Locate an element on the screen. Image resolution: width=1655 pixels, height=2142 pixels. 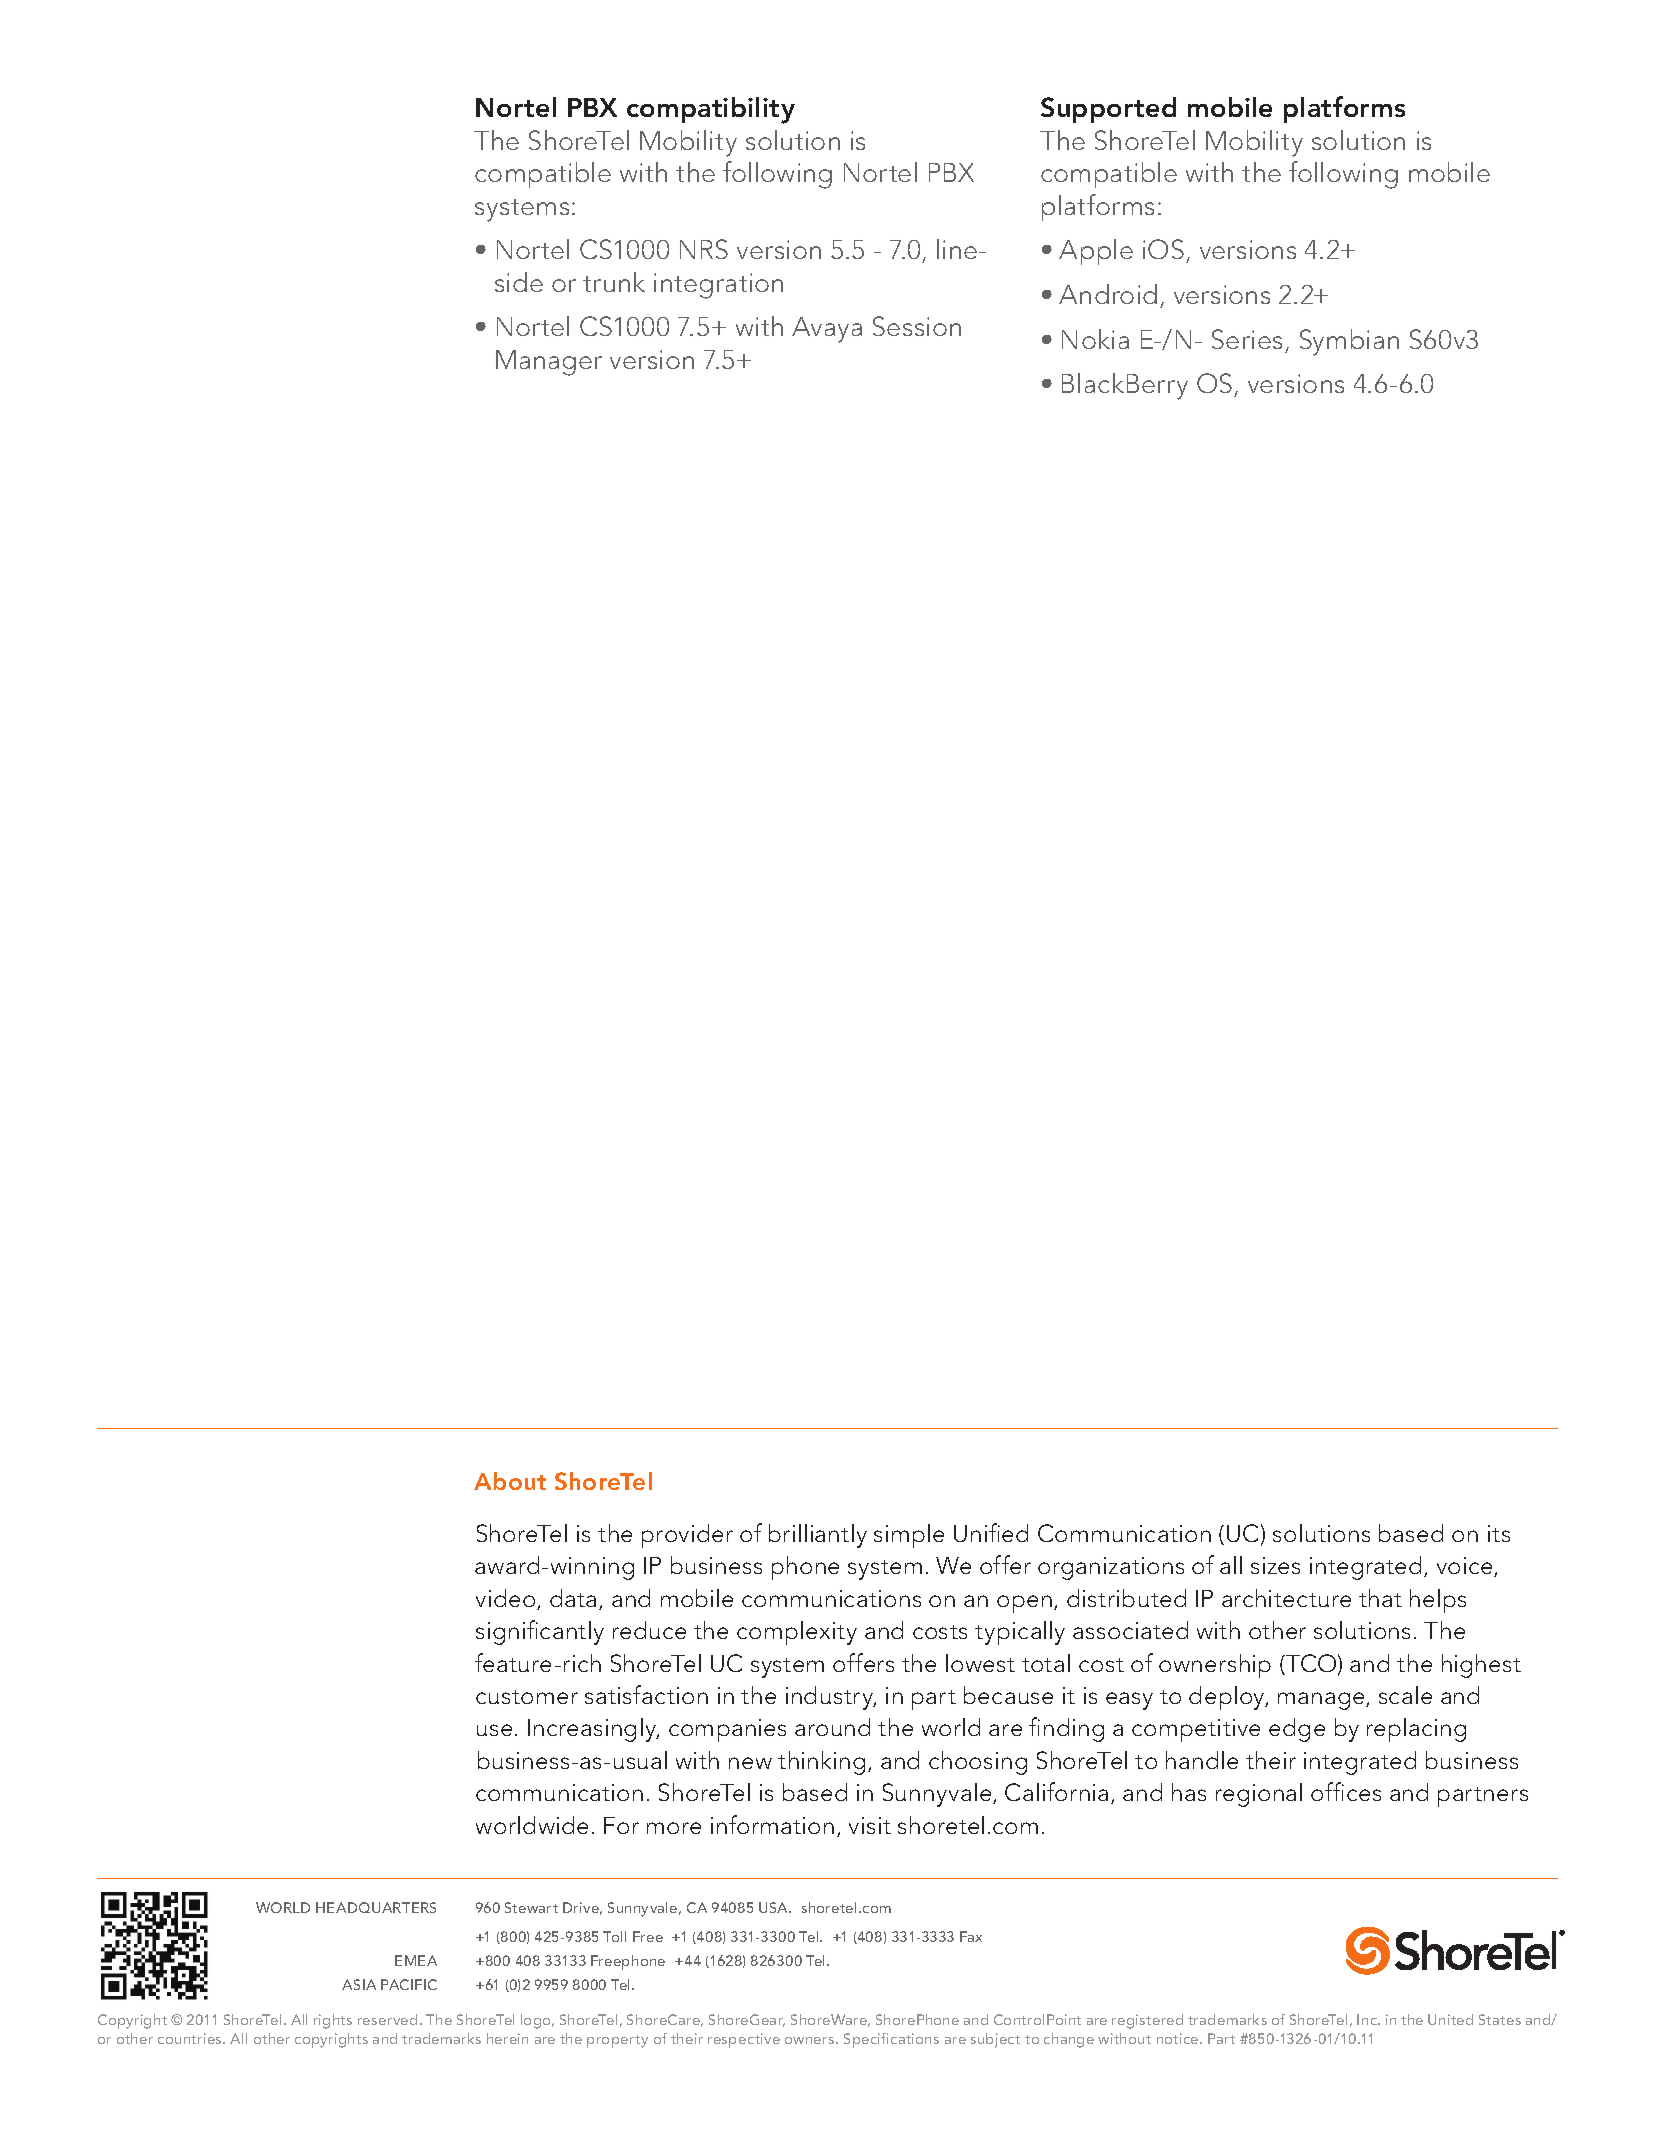
video is located at coordinates (507, 1599).
